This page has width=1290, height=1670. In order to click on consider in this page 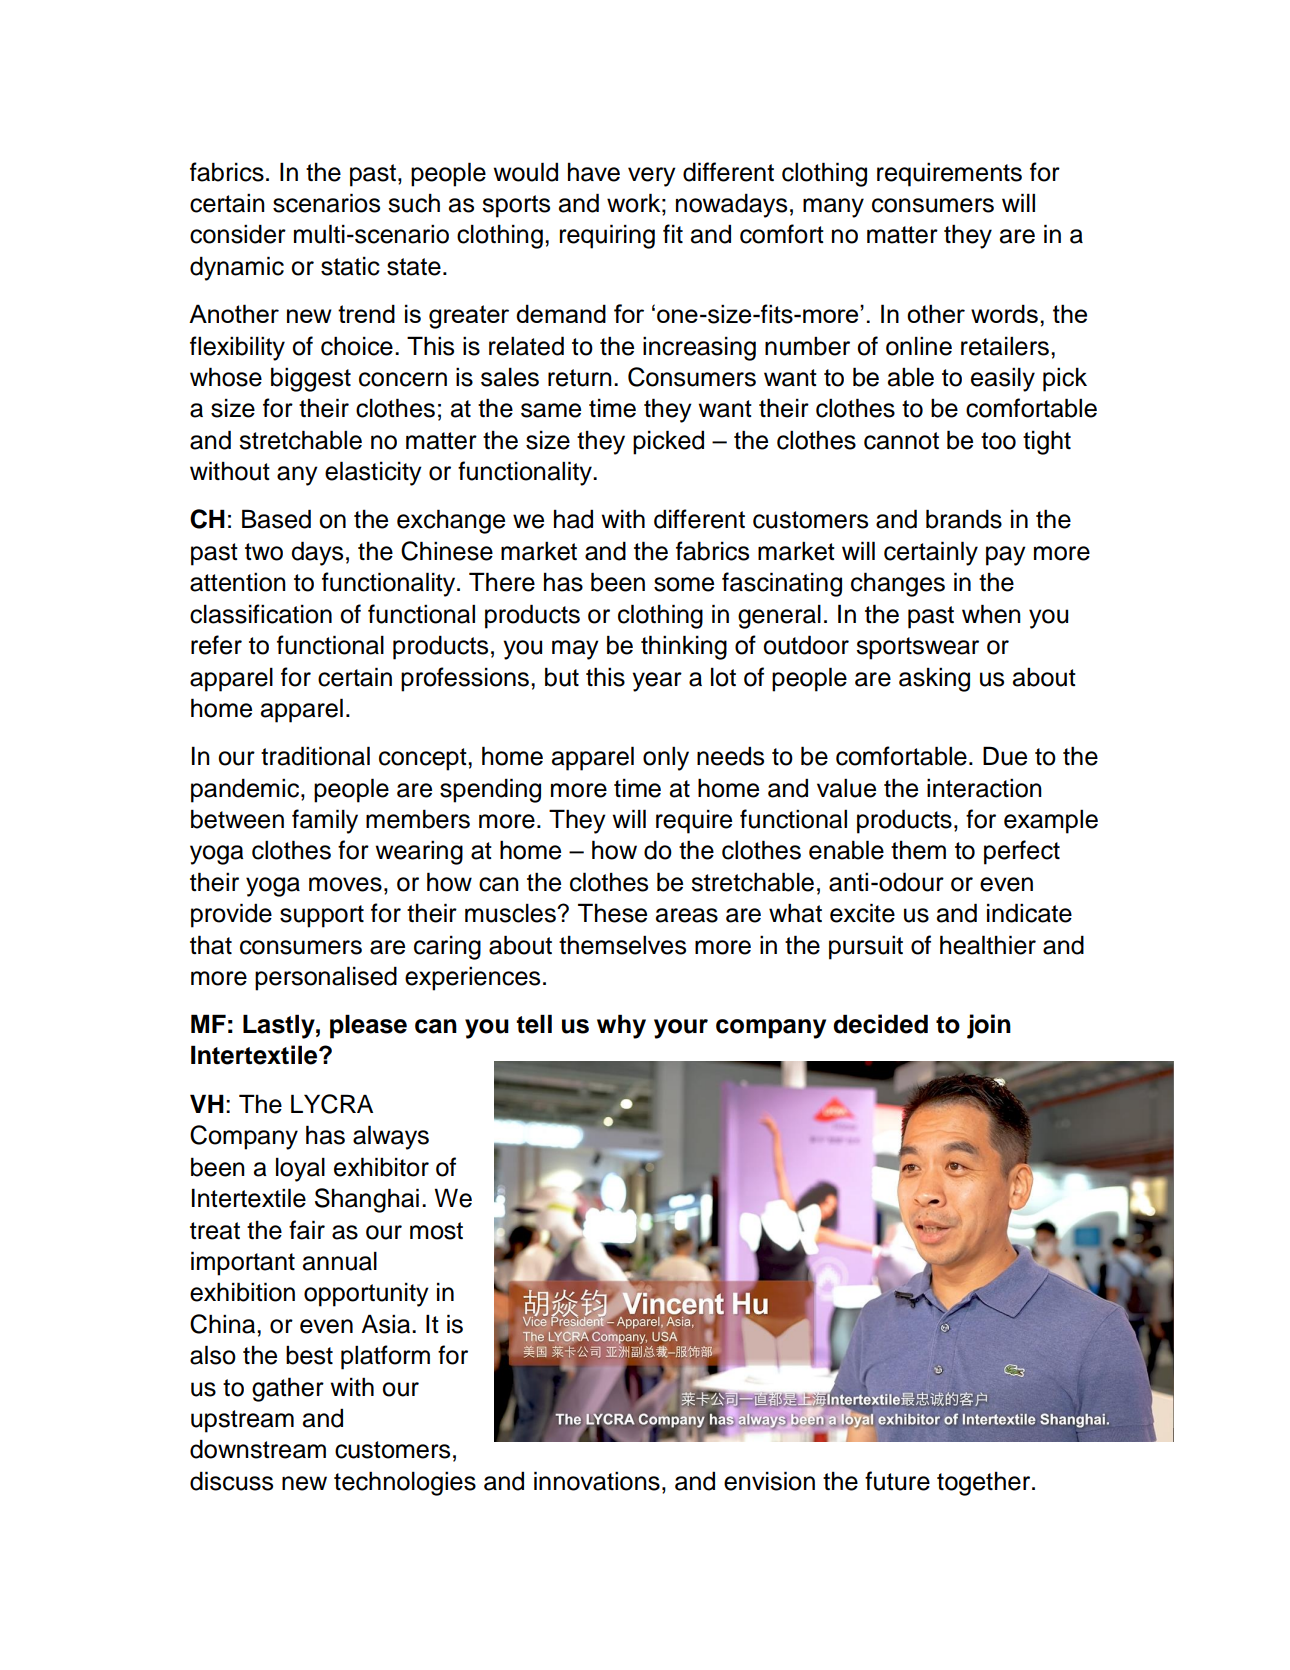, I will do `click(238, 234)`.
